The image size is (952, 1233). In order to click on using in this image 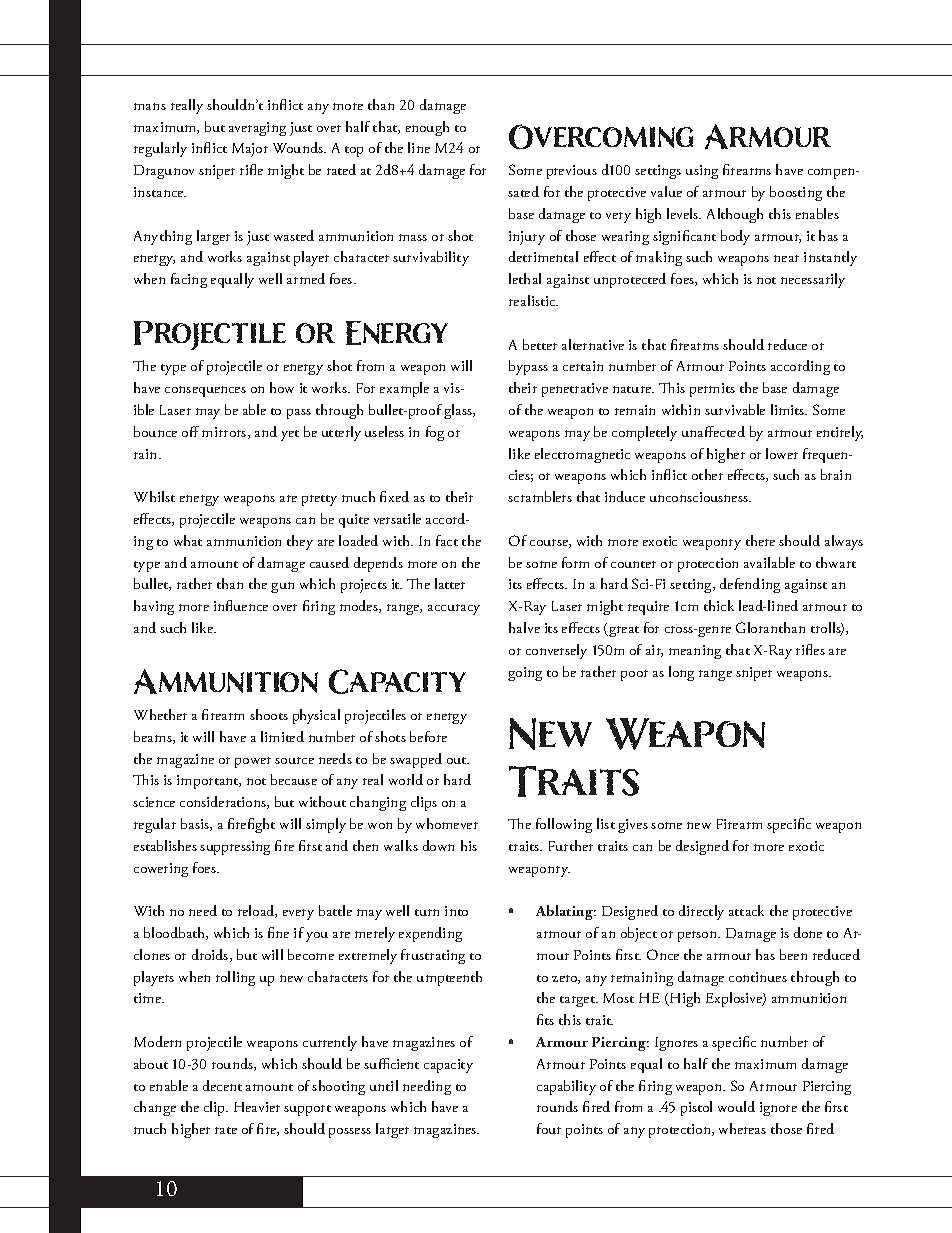, I will do `click(702, 172)`.
